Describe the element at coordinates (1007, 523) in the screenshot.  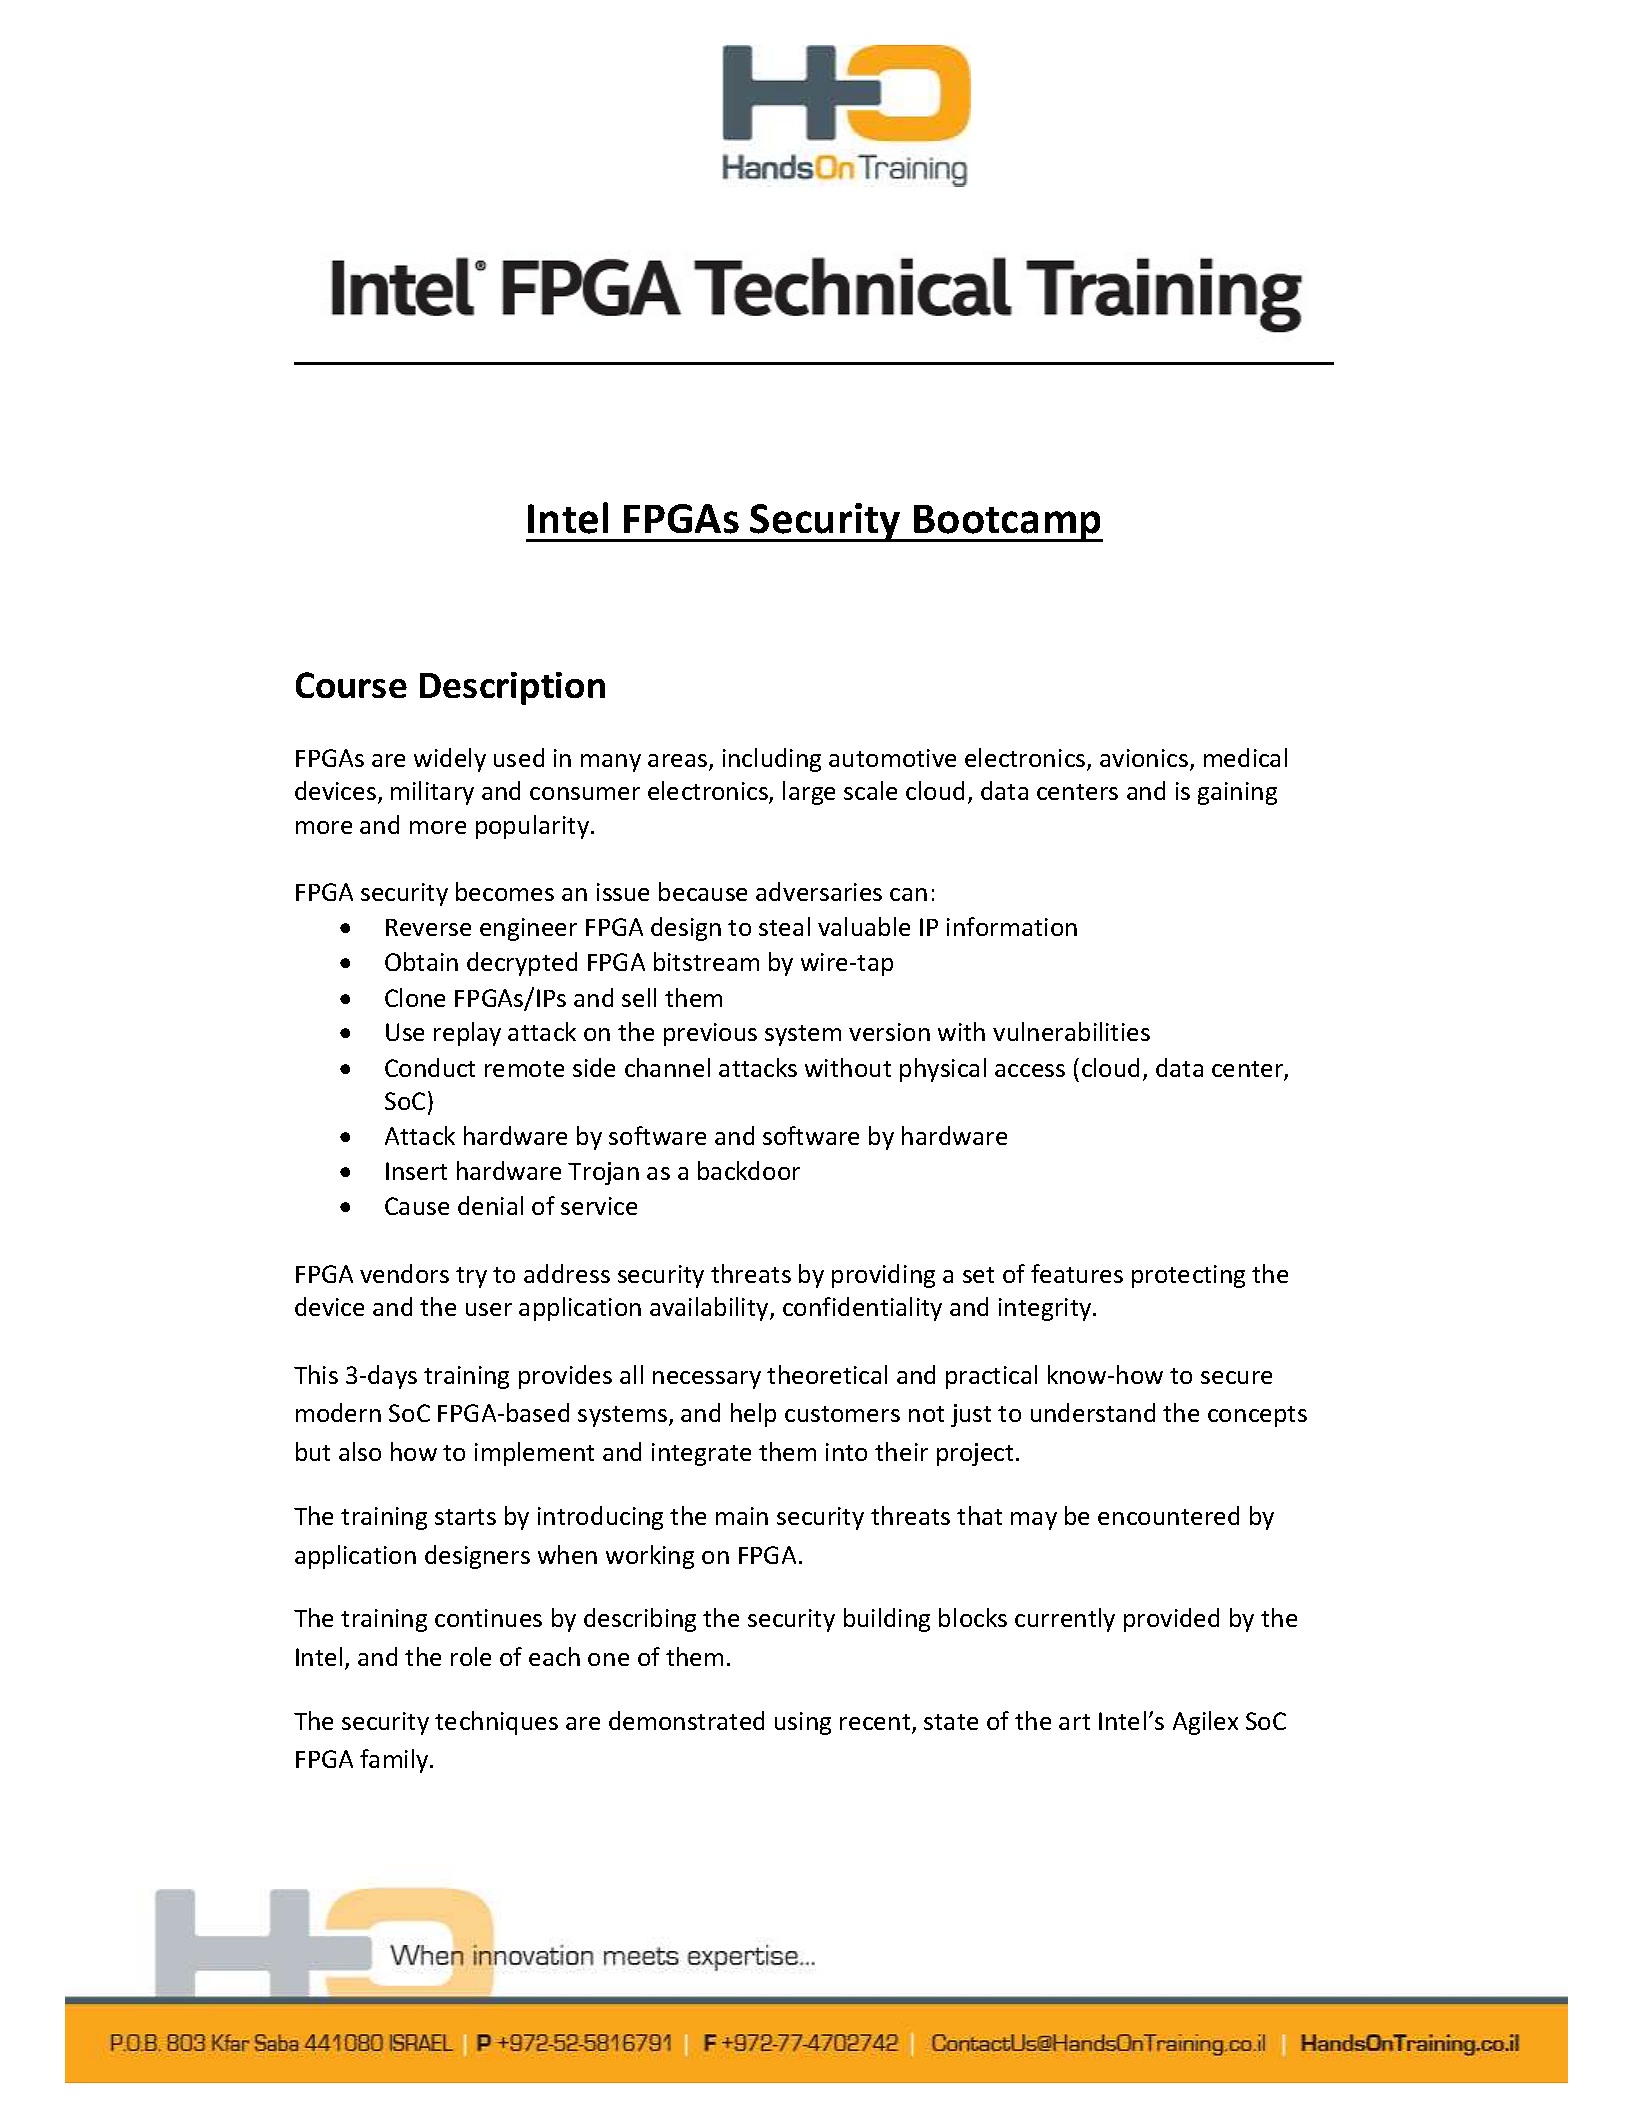
I see `Bootcamp` at that location.
